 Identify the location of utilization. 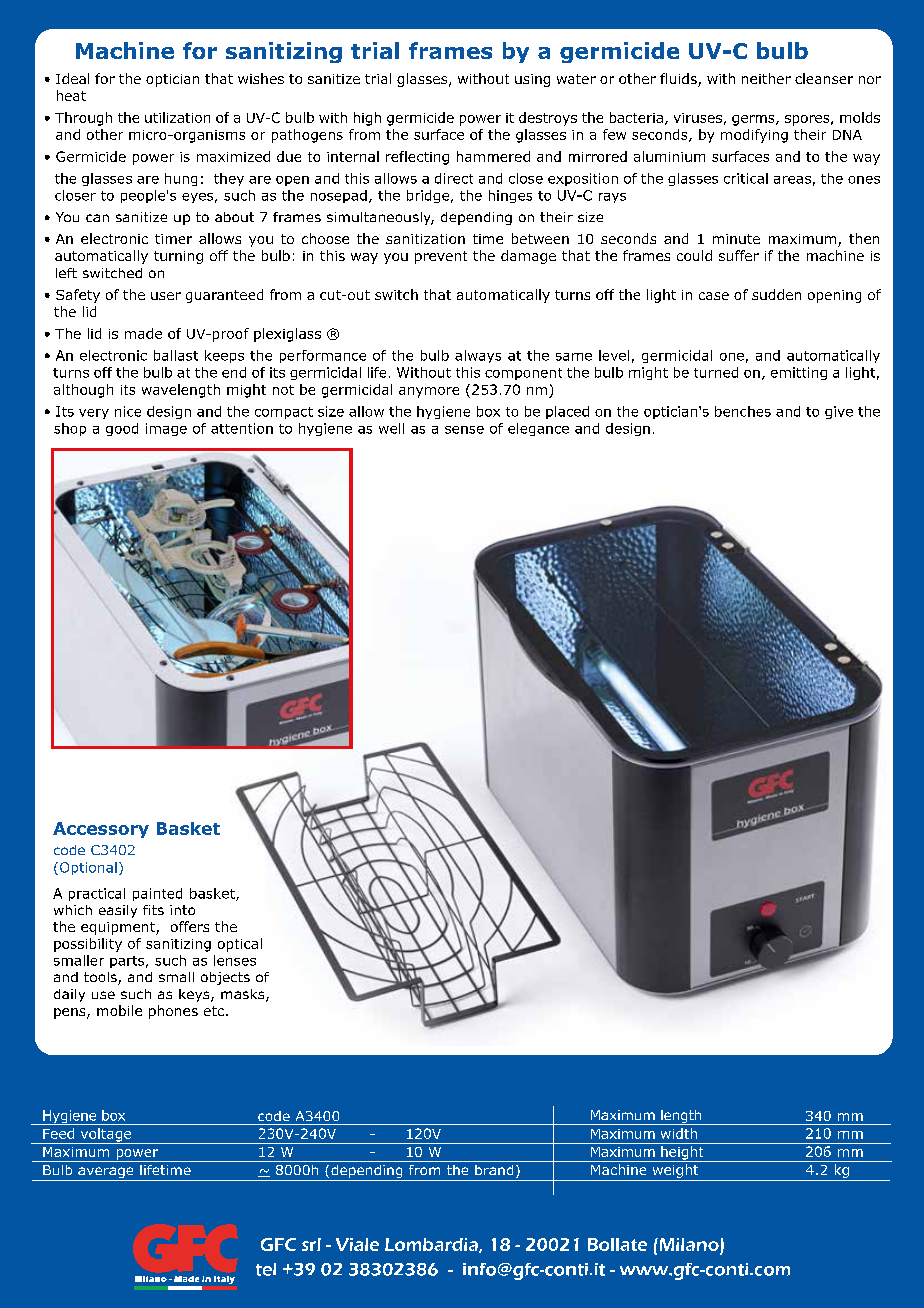
(177, 117).
